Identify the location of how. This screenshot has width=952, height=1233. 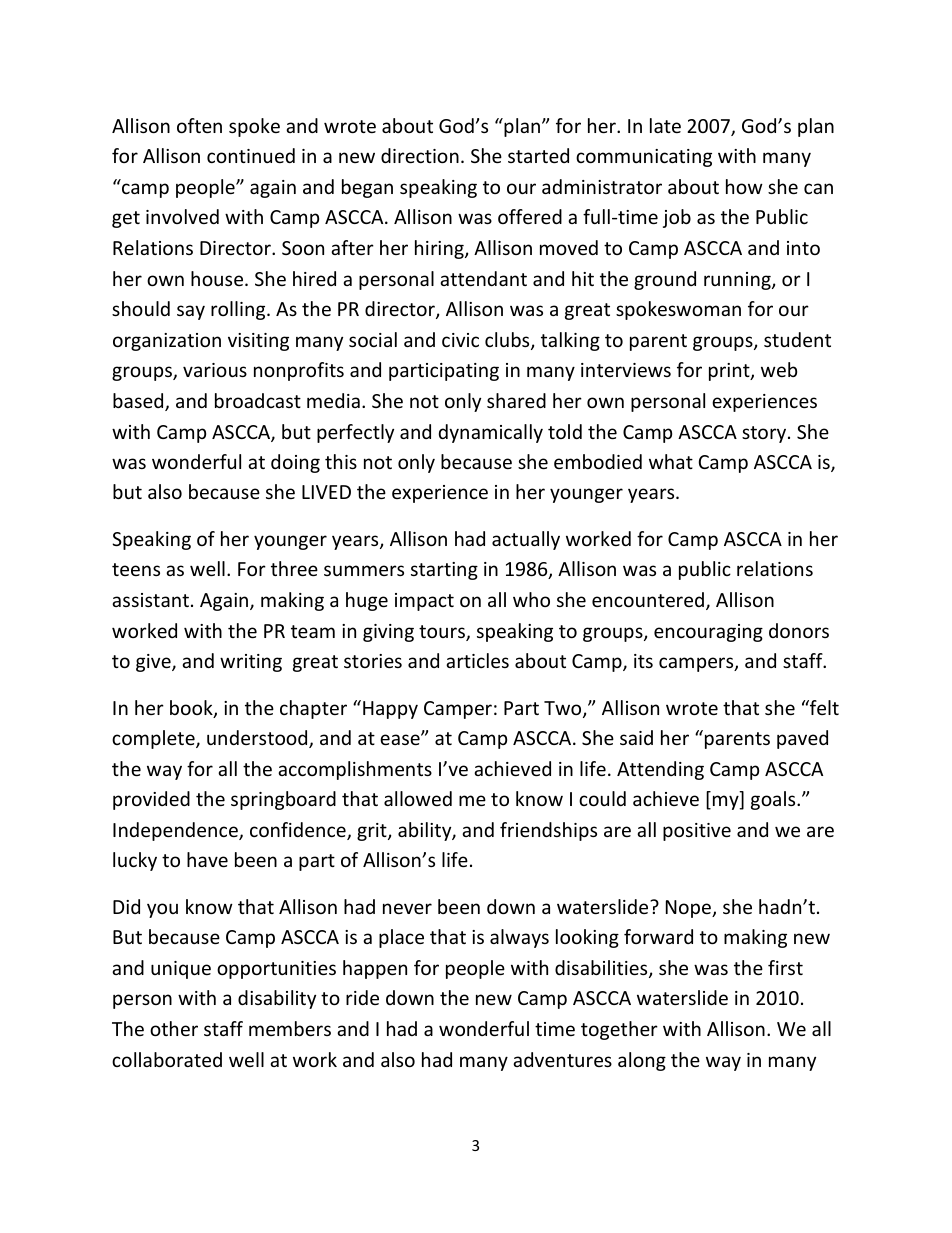
(744, 186).
